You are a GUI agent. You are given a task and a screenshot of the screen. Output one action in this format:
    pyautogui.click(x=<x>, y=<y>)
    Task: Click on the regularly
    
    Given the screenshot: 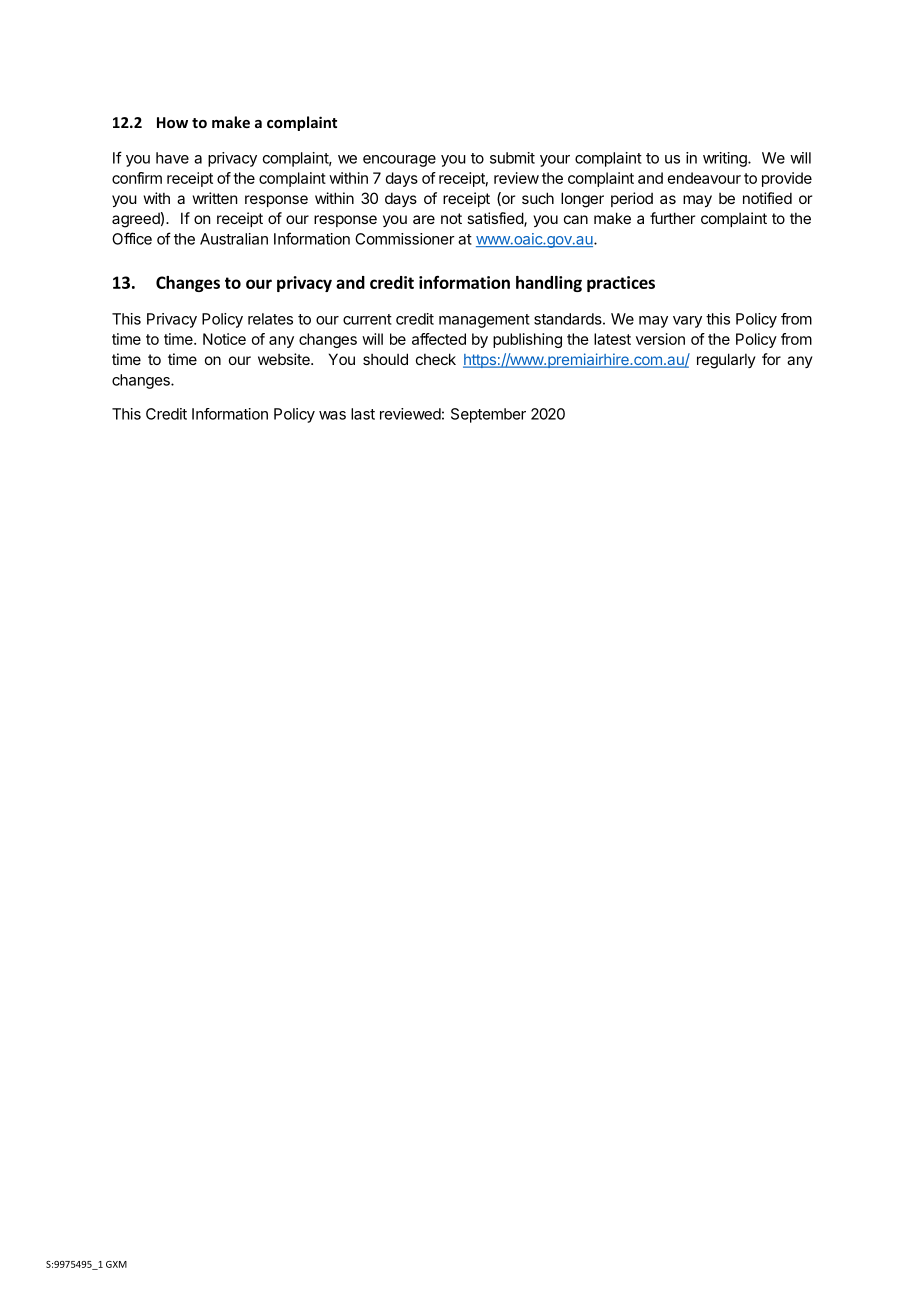 What is the action you would take?
    pyautogui.click(x=726, y=361)
